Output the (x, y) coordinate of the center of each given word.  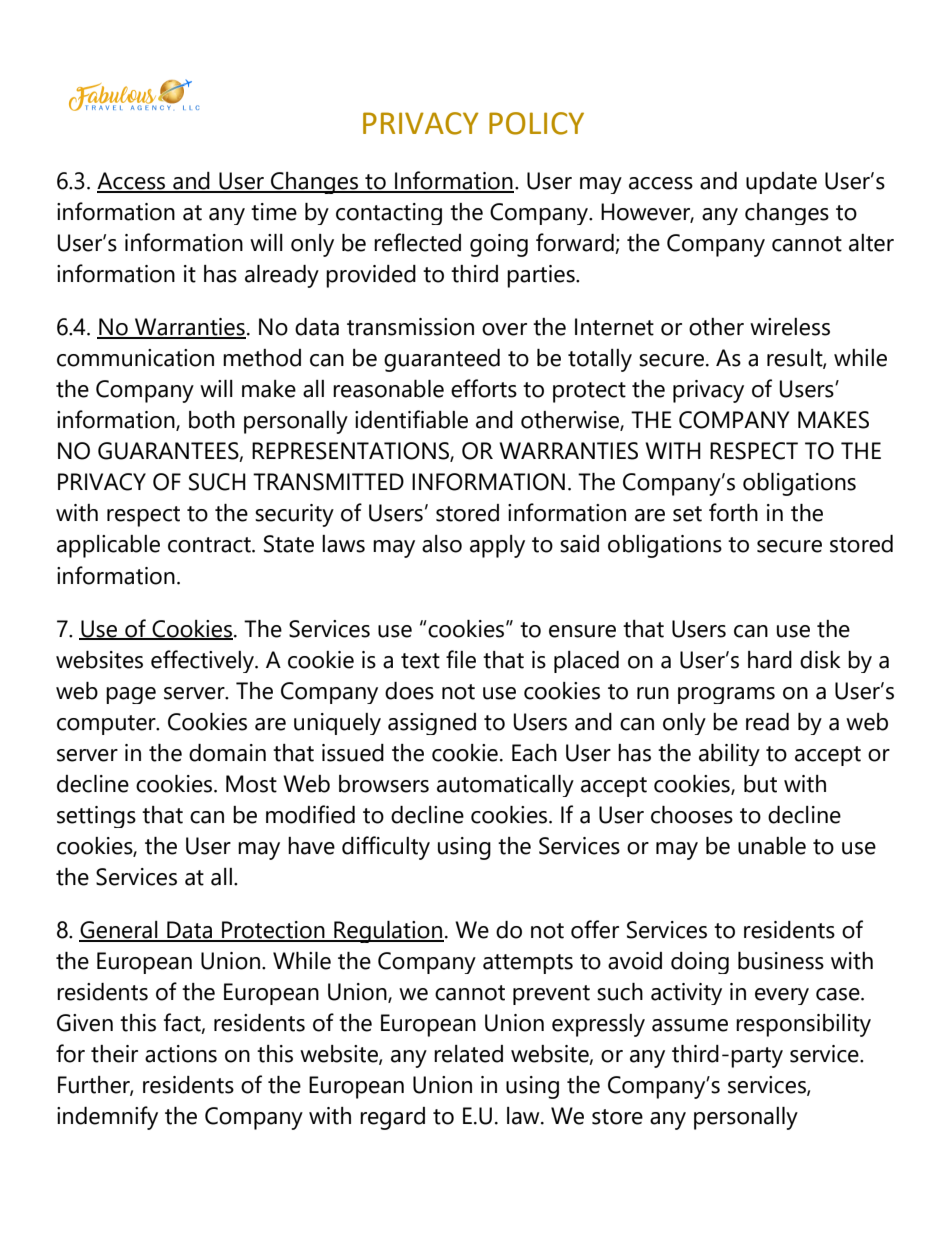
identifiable (411, 419)
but (760, 784)
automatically (505, 786)
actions (181, 1054)
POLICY (536, 123)
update (781, 183)
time (274, 212)
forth (733, 512)
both (212, 420)
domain (227, 753)
